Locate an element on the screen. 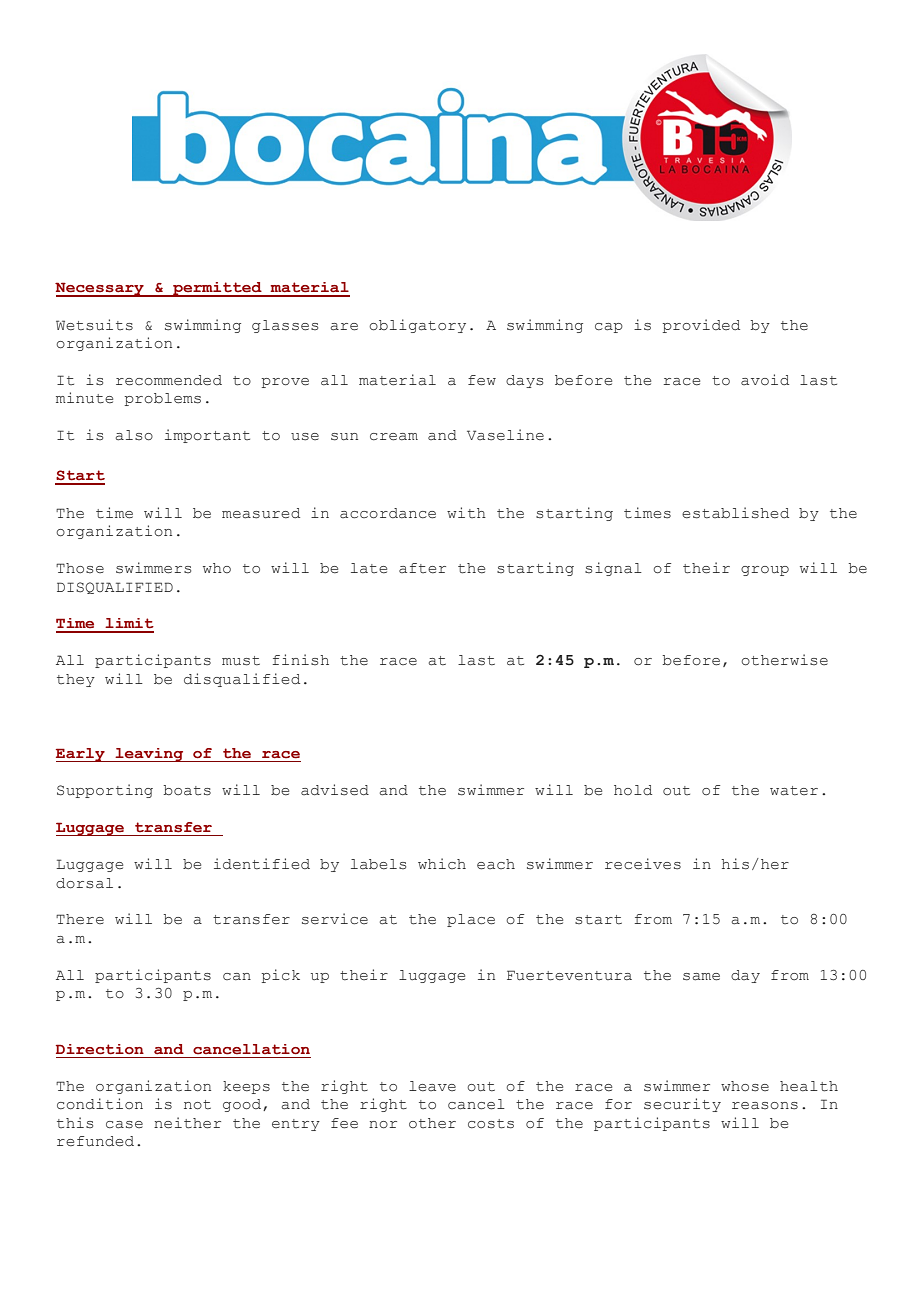 This screenshot has height=1308, width=924. permitted is located at coordinates (217, 289).
